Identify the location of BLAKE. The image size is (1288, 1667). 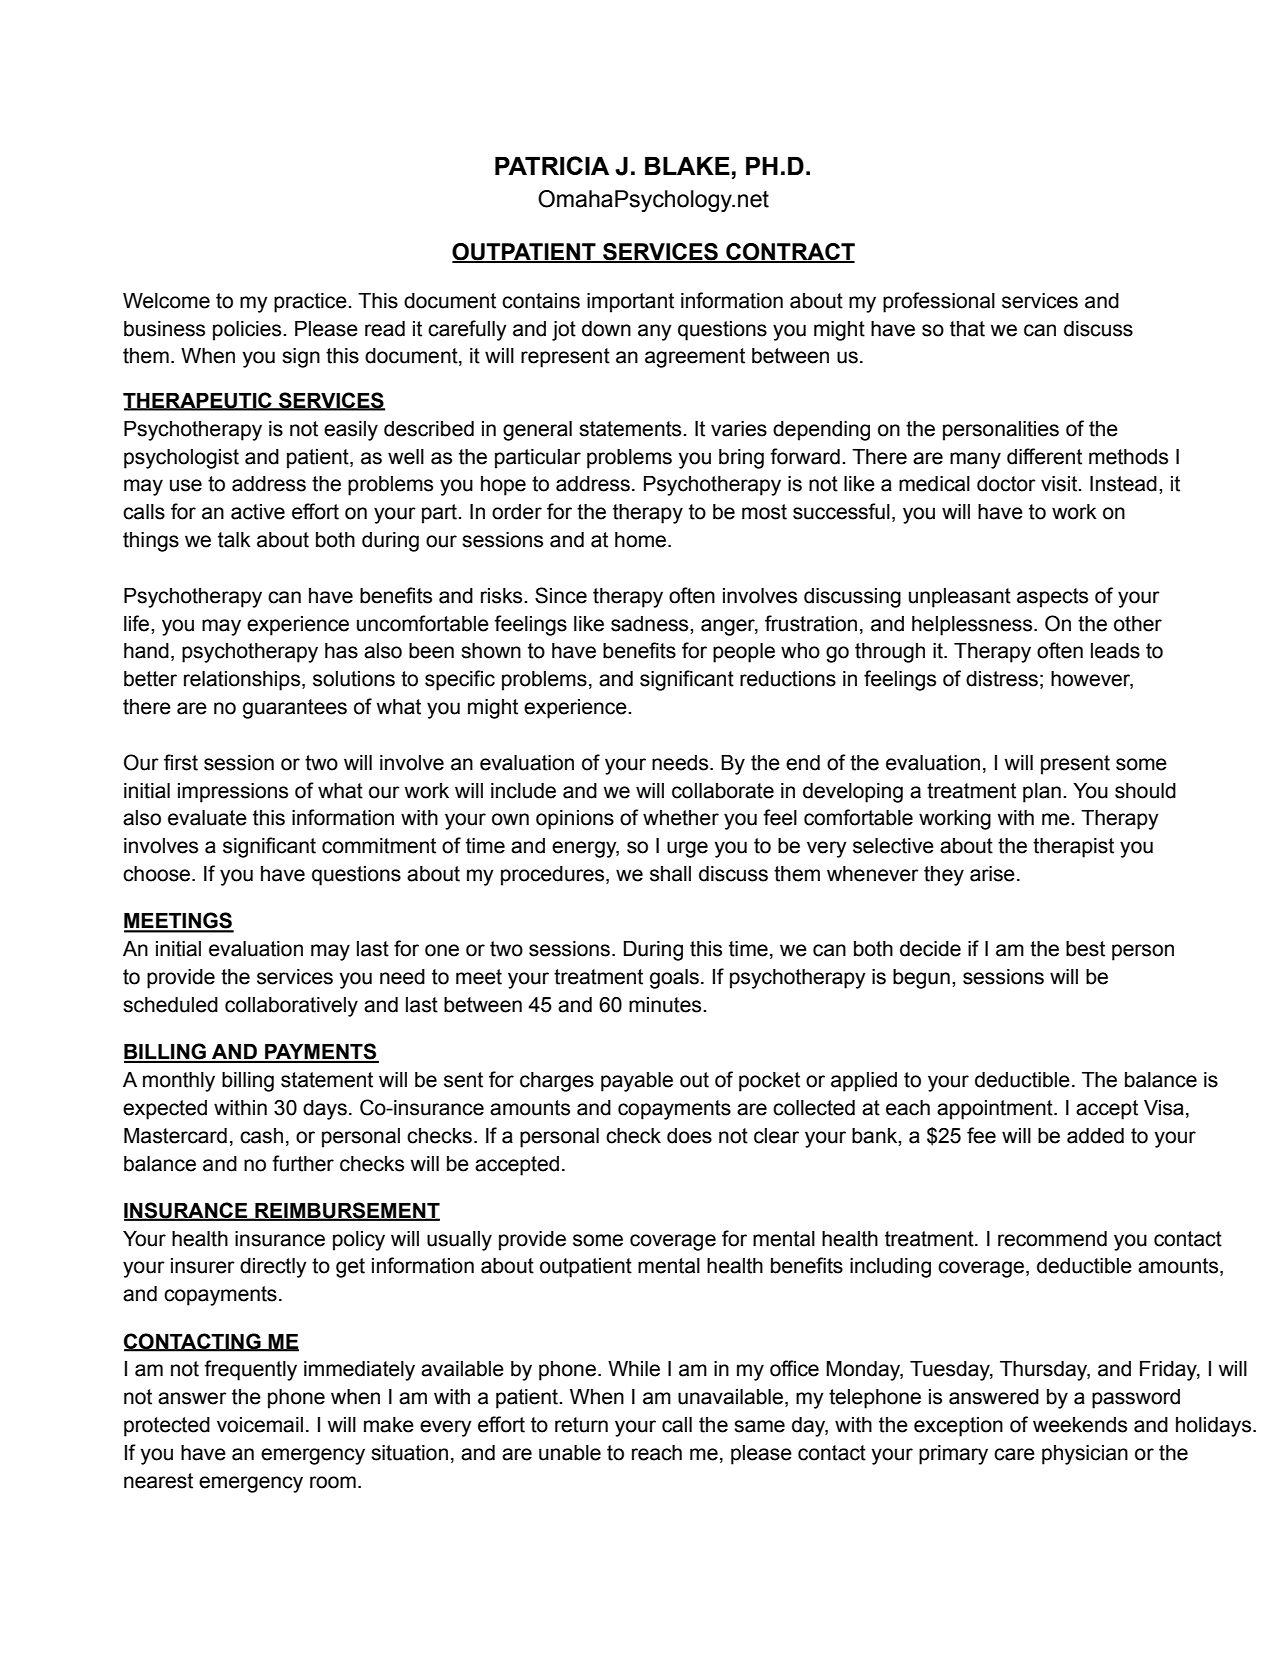
(687, 166).
